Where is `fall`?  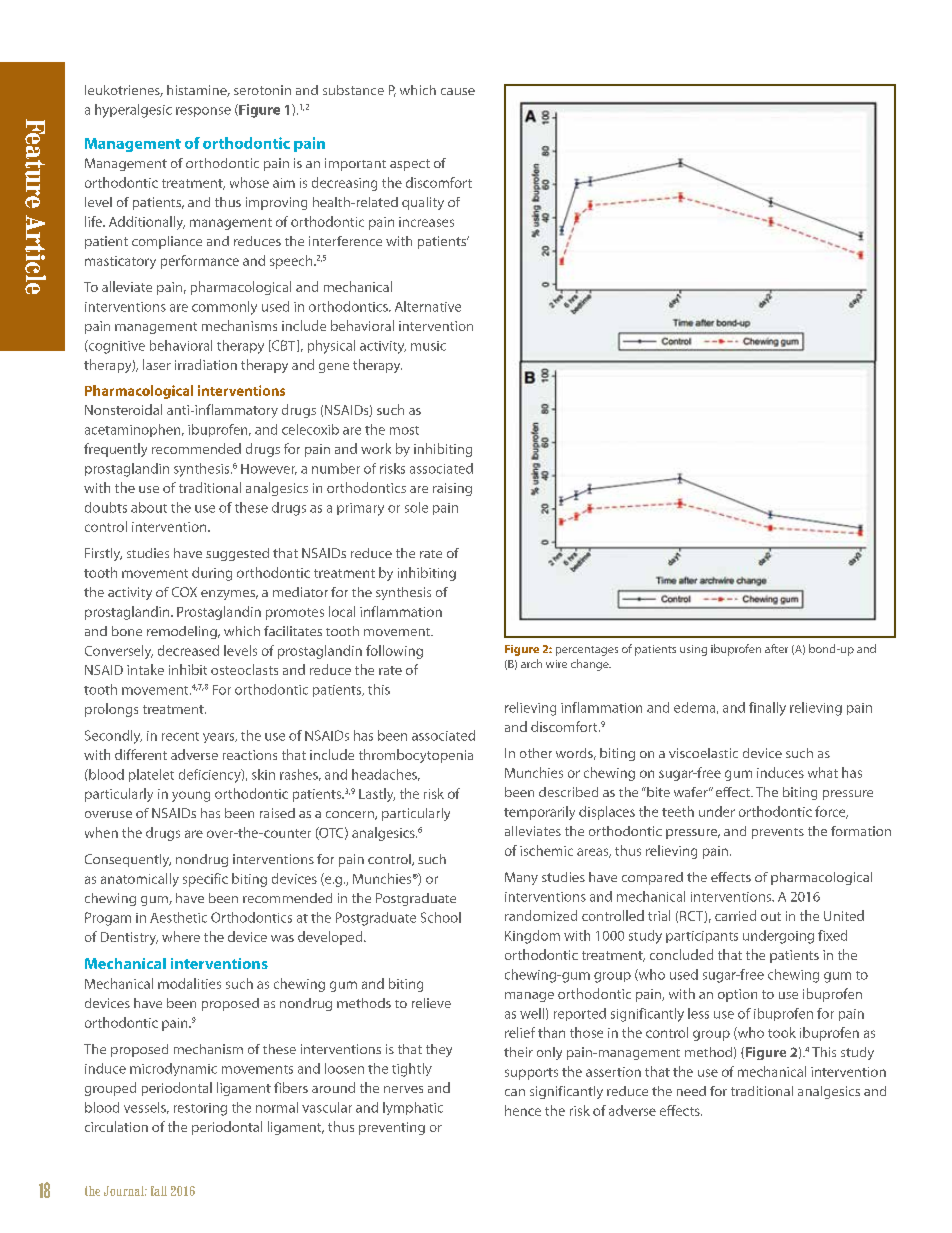
fall is located at coordinates (159, 1191).
